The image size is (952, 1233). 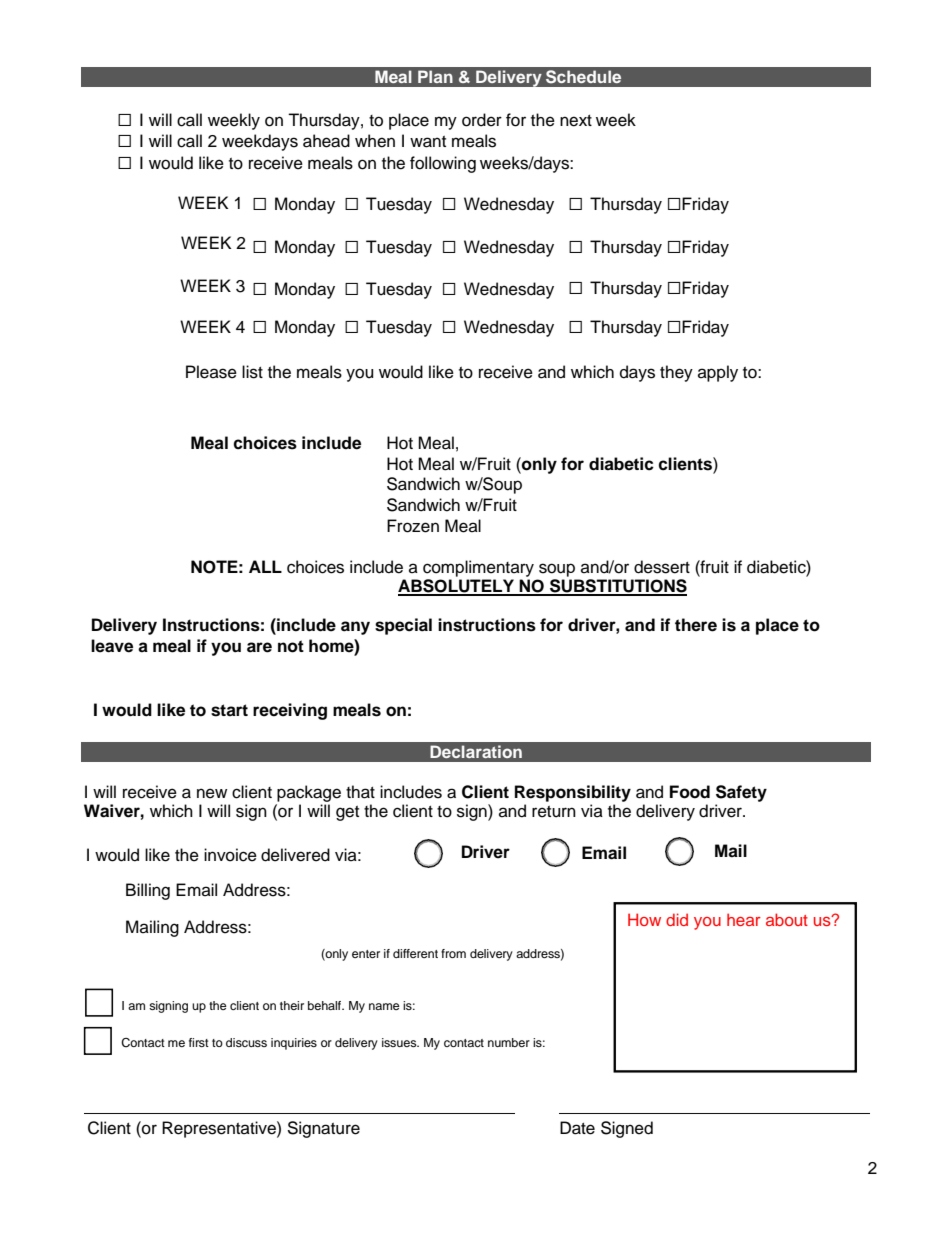 What do you see at coordinates (718, 373) in the page?
I see `apply` at bounding box center [718, 373].
